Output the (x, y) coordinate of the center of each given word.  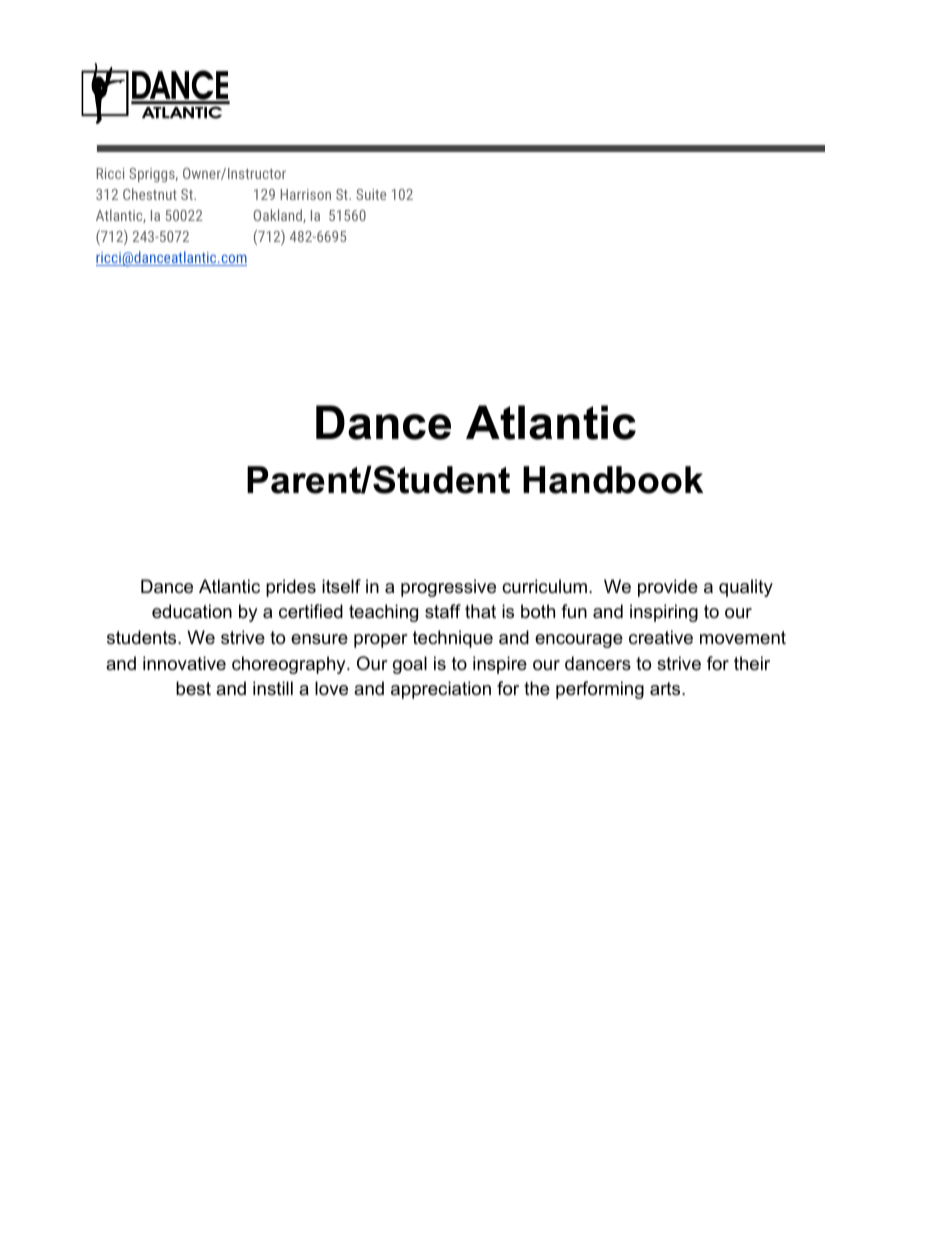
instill (273, 688)
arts (665, 688)
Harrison (306, 194)
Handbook (613, 480)
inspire (500, 665)
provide (668, 588)
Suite (371, 194)
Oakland (279, 216)
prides (291, 588)
